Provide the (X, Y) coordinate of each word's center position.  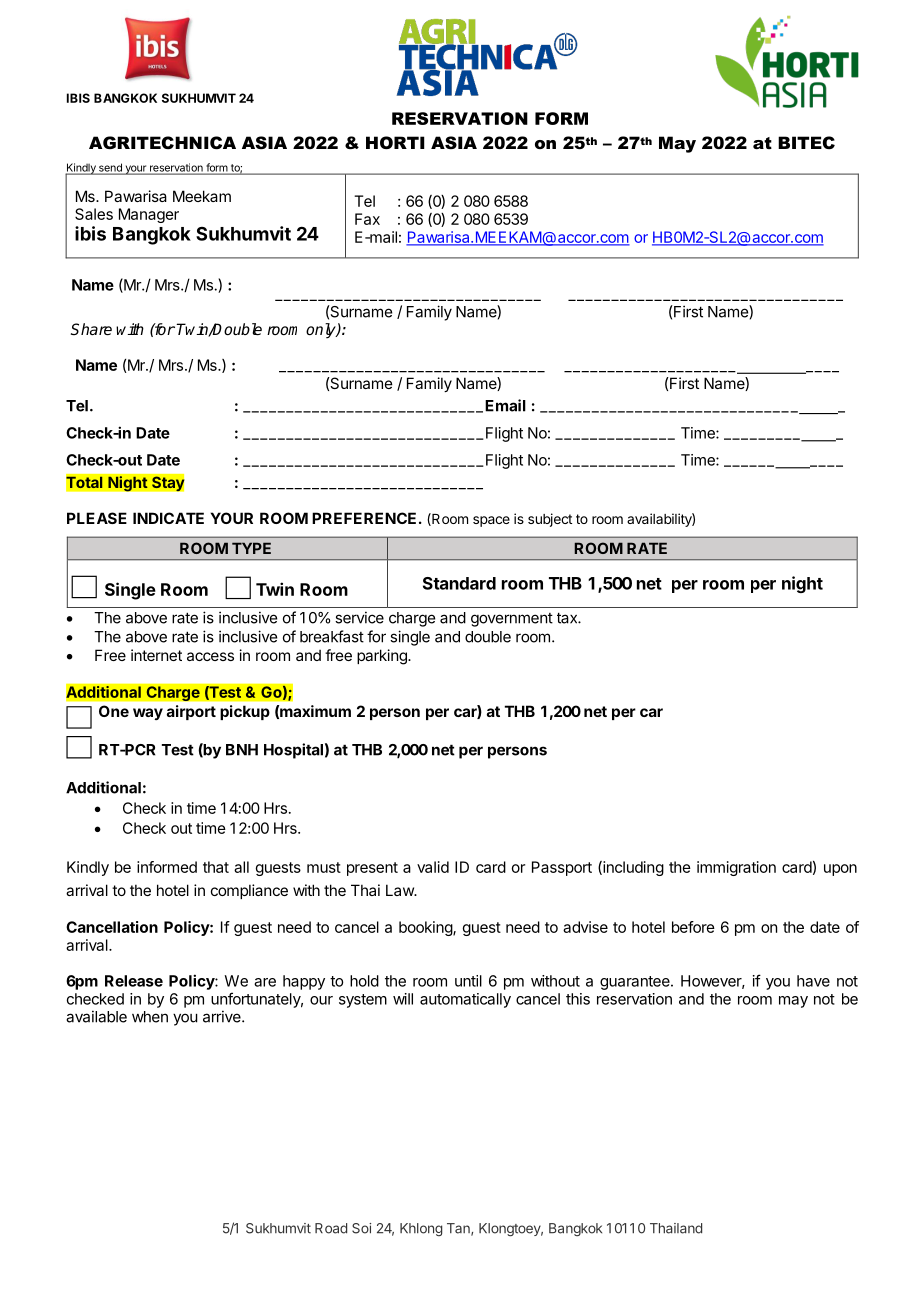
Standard (459, 583)
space (491, 521)
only (322, 331)
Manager (149, 215)
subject (550, 520)
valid (433, 867)
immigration (736, 868)
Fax (367, 219)
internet (156, 655)
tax (568, 618)
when (150, 1017)
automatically (465, 1000)
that (216, 867)
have (813, 981)
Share (91, 329)
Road (331, 1228)
